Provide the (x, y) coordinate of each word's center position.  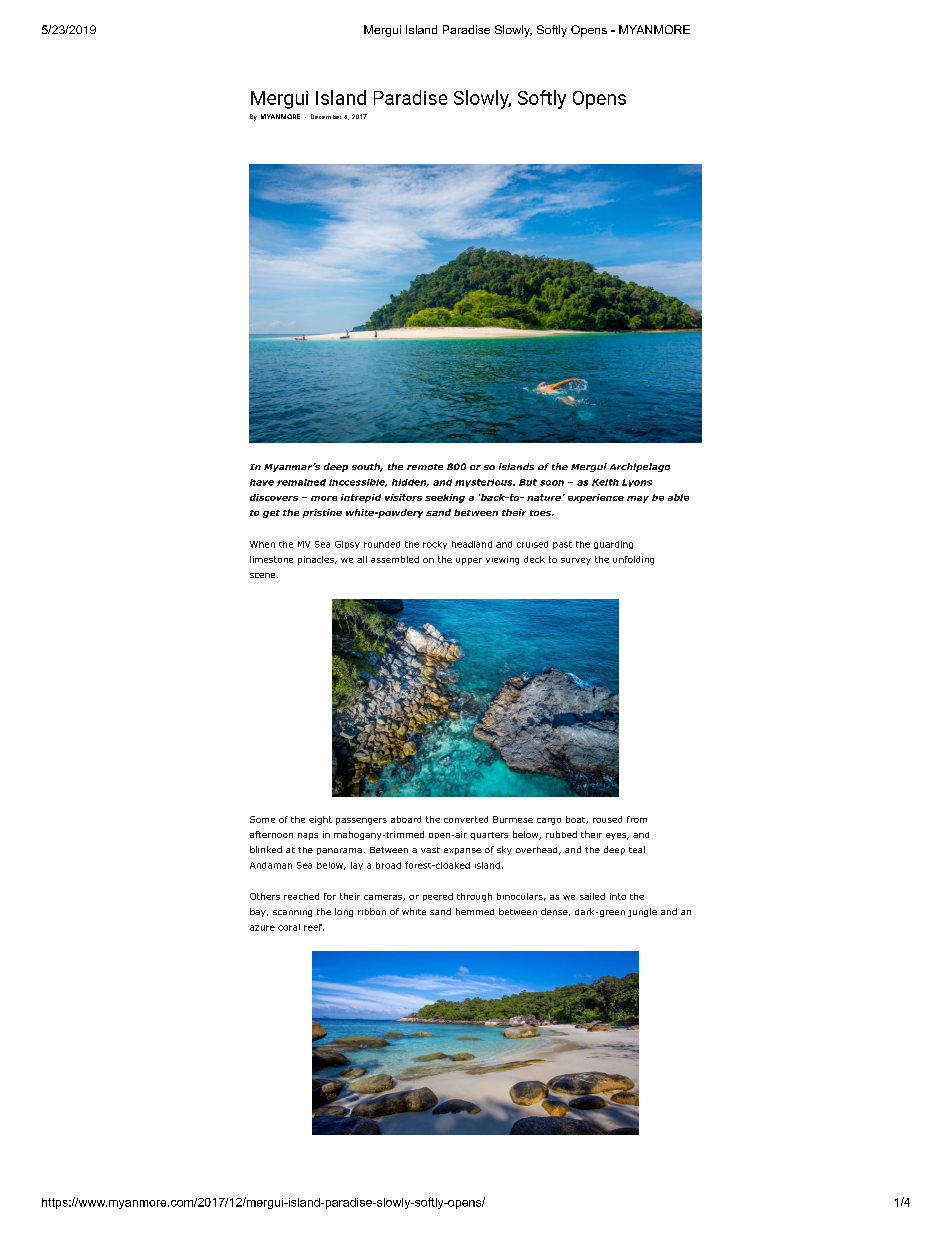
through (474, 897)
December (326, 116)
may (638, 499)
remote (425, 467)
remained (301, 482)
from (637, 819)
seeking (445, 498)
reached (301, 896)
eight (320, 820)
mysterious (485, 483)
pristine (322, 513)
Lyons (637, 483)
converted (466, 819)
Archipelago (640, 467)
